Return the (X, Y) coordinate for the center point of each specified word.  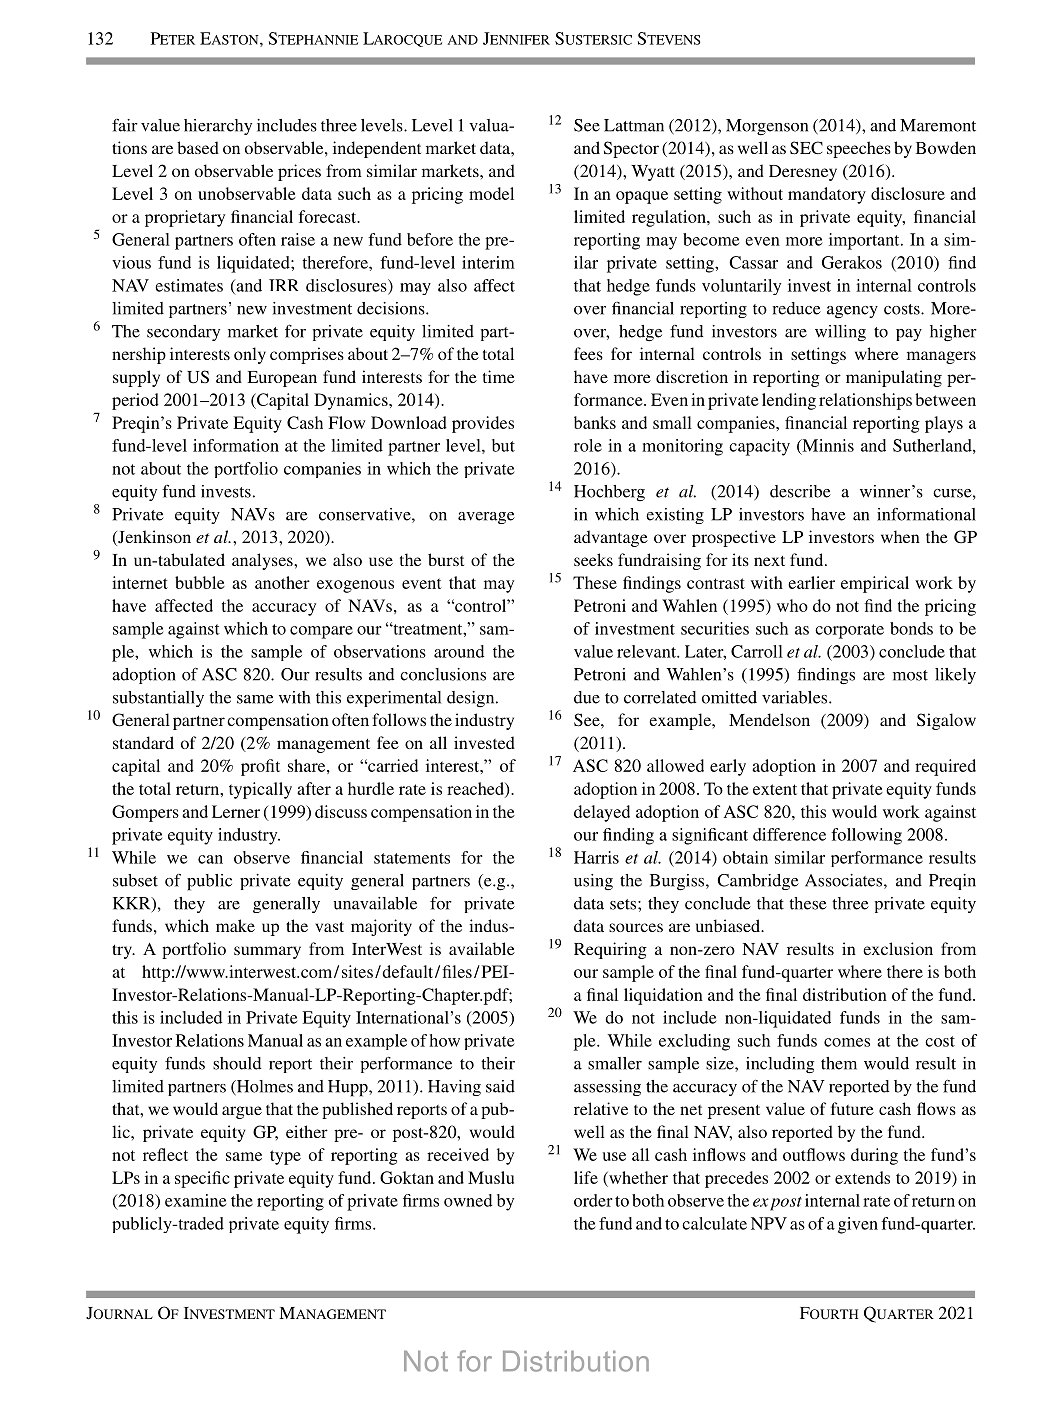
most (910, 675)
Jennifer (516, 38)
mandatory (827, 195)
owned (468, 1200)
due (587, 697)
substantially (158, 699)
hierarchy (218, 127)
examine (195, 1200)
